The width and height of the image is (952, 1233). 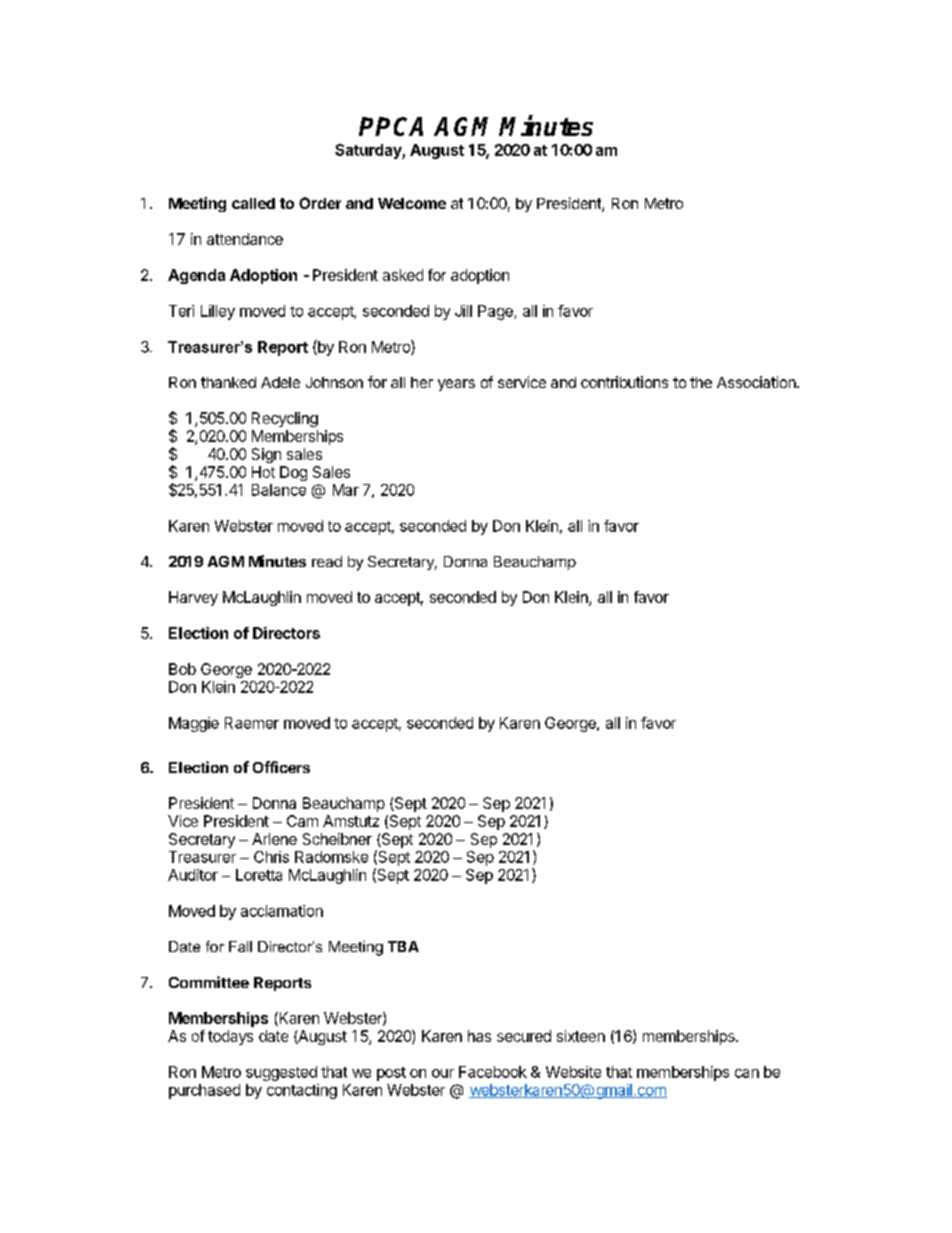 What do you see at coordinates (412, 203) in the image?
I see `Welcome` at bounding box center [412, 203].
